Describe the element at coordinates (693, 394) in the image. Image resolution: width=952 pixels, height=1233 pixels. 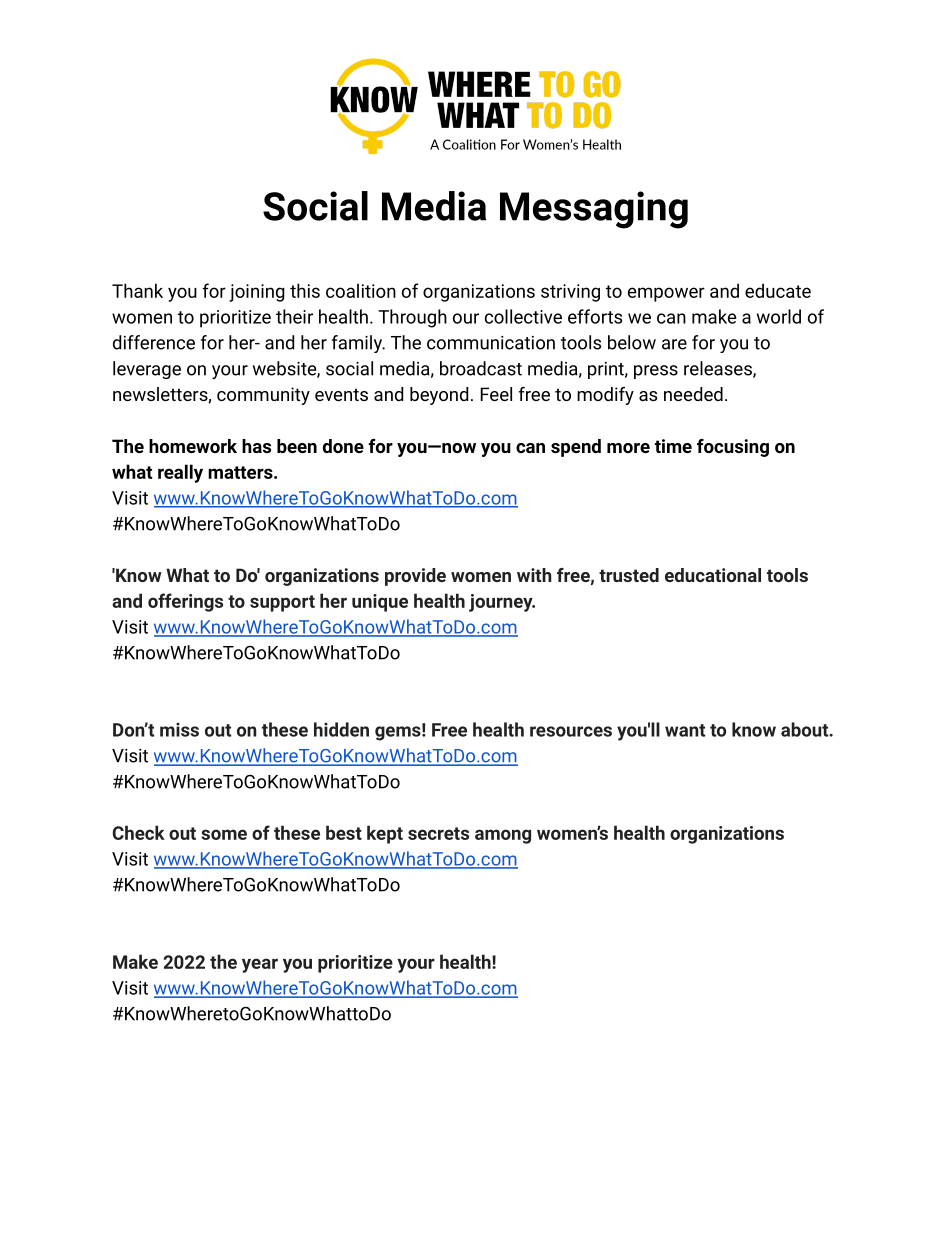
I see `needed` at that location.
